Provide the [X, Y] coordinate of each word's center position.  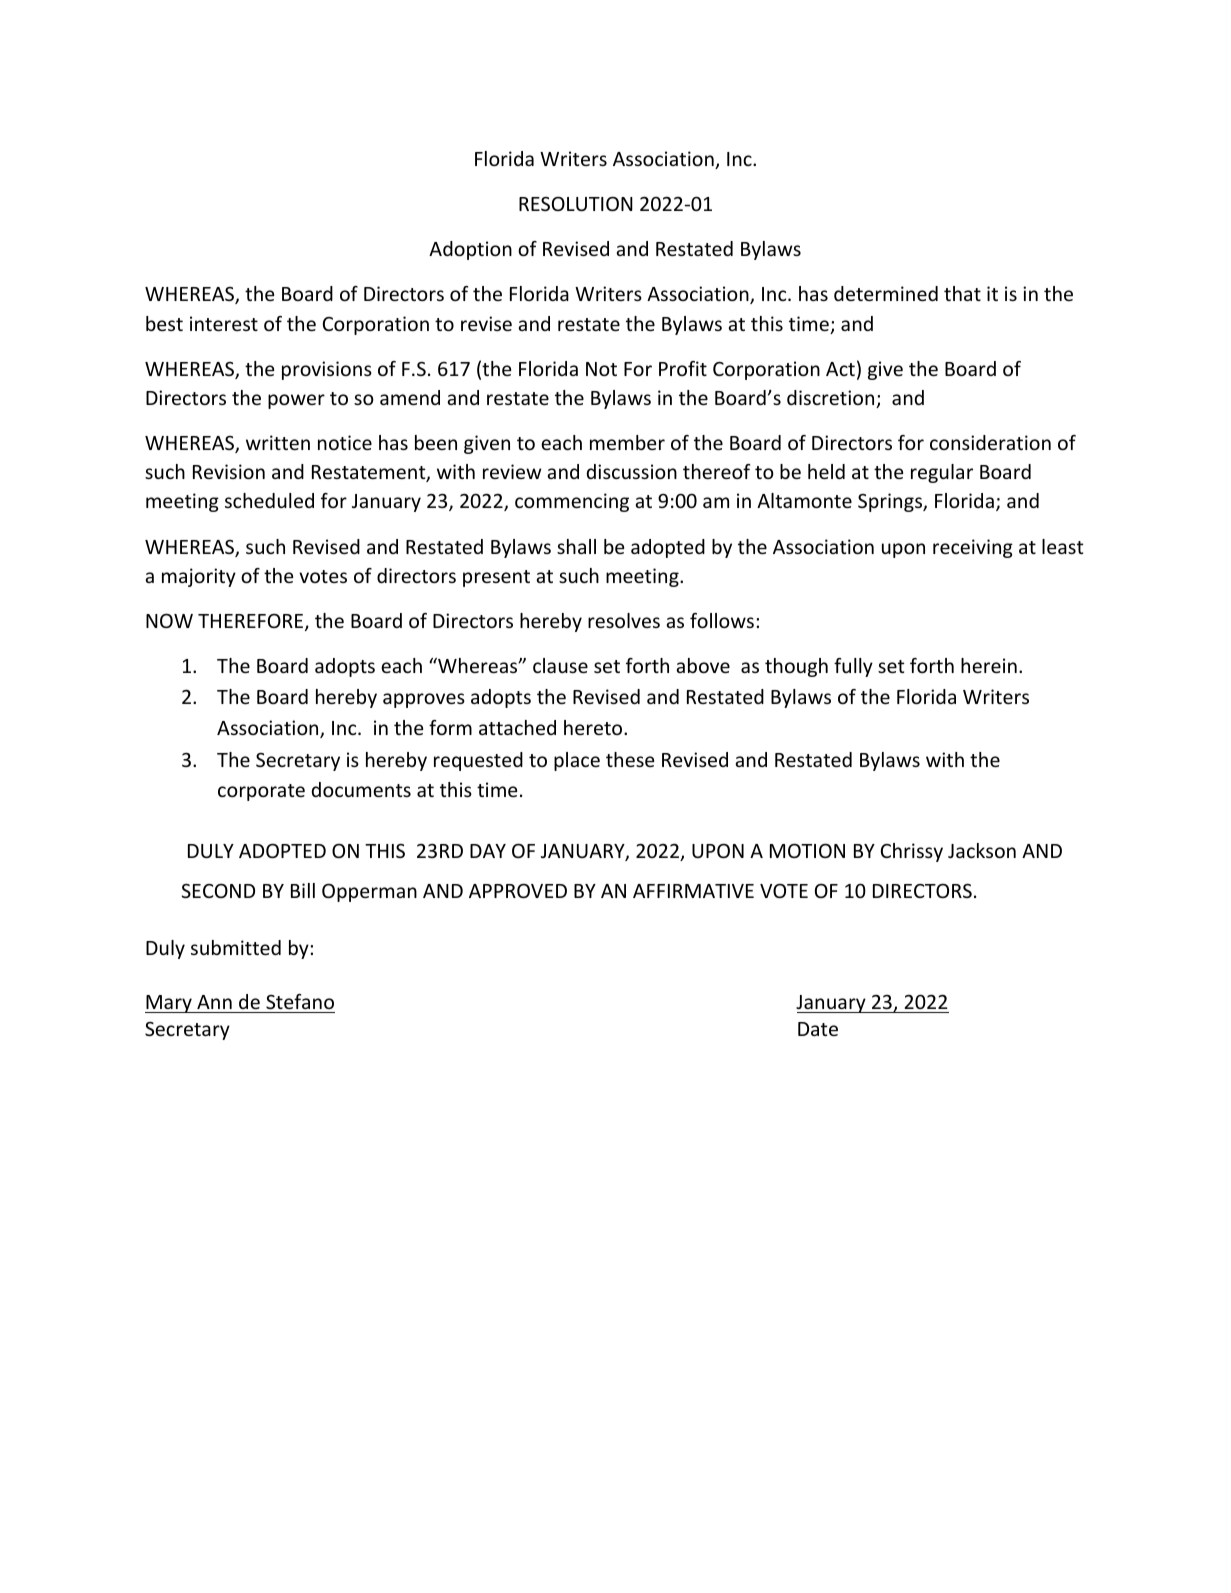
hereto [594, 727]
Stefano [300, 1001]
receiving [973, 548]
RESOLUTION [576, 203]
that [962, 293]
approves [424, 700]
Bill [303, 890]
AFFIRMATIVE [693, 891]
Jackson [982, 850]
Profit [683, 368]
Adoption [470, 250]
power [296, 401]
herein [989, 665]
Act [840, 369]
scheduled [269, 500]
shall [576, 546]
